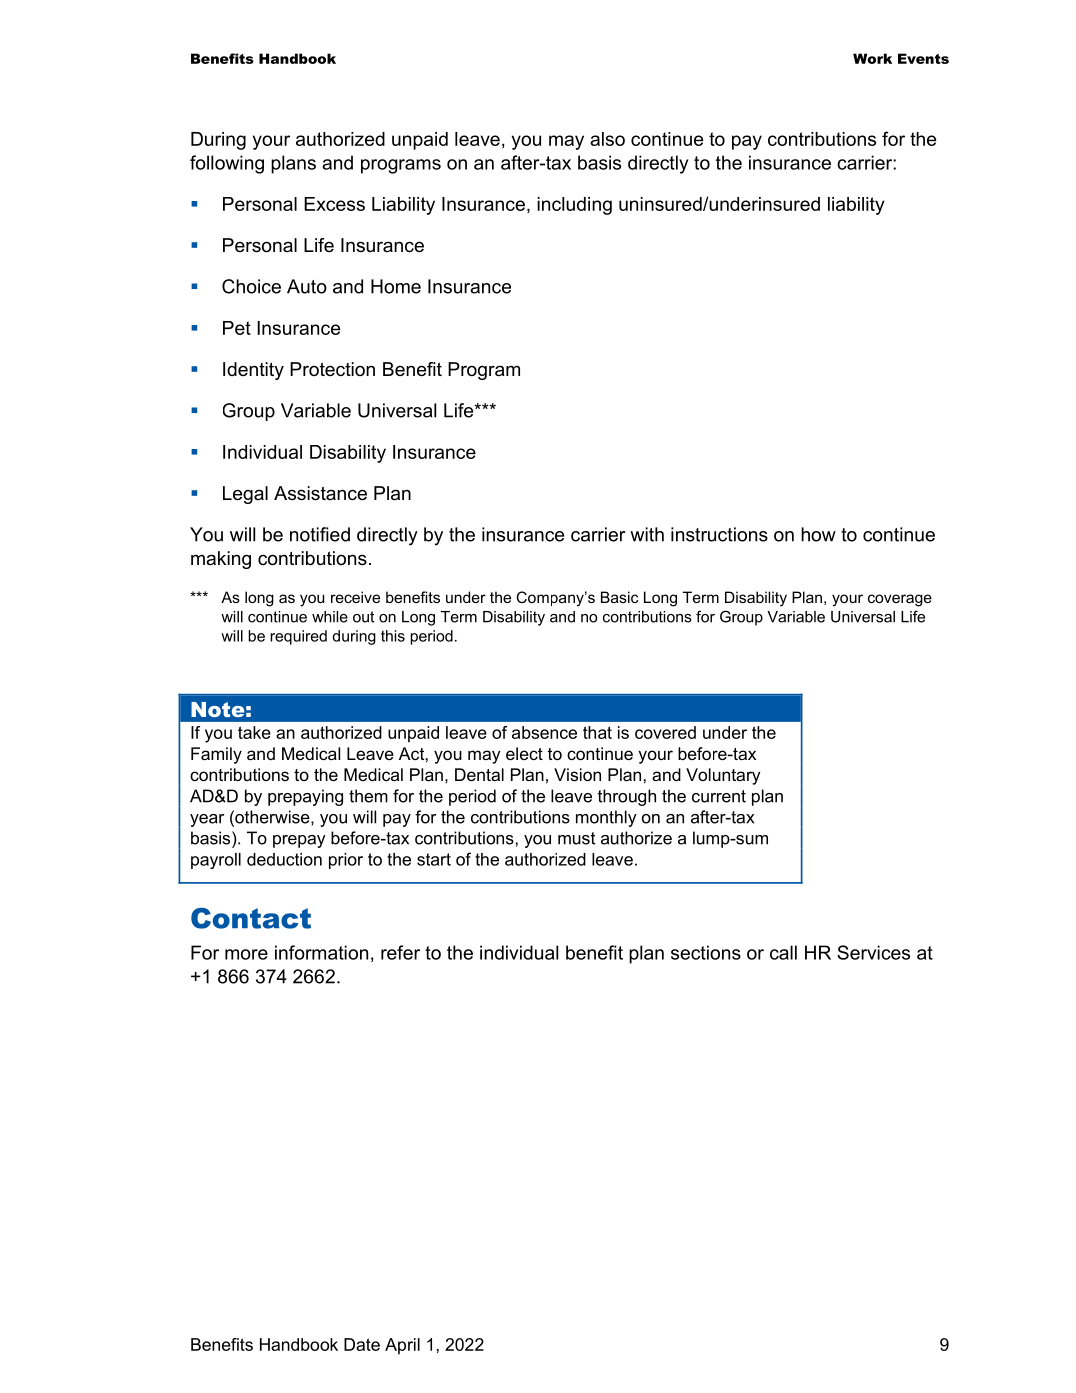 Image resolution: width=1076 pixels, height=1393 pixels. Describe the element at coordinates (873, 952) in the screenshot. I see `Services` at that location.
